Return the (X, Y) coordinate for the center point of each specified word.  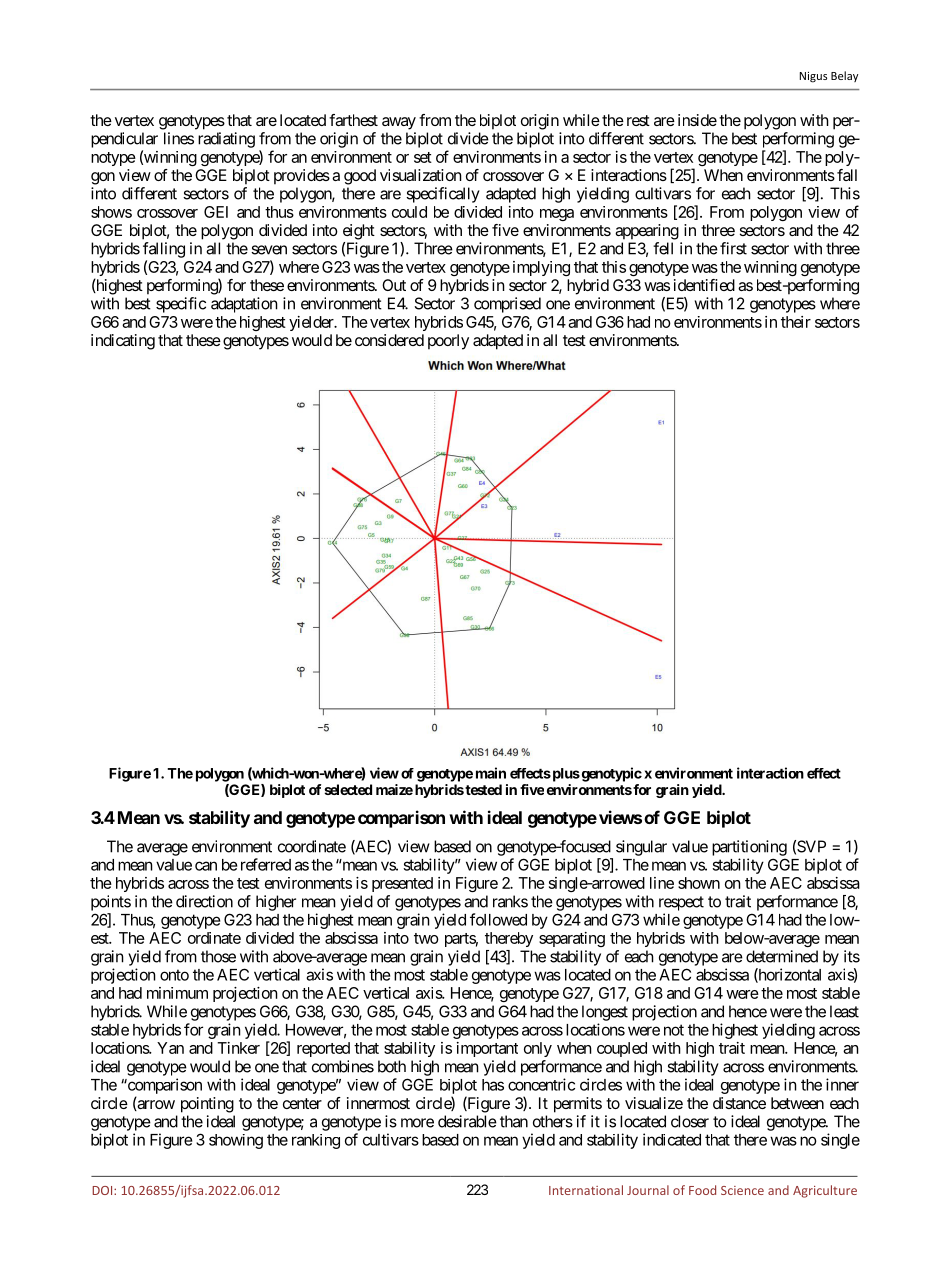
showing (236, 1141)
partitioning (749, 848)
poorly (448, 342)
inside (697, 120)
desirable (467, 1121)
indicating (123, 342)
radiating (226, 140)
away (399, 123)
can (206, 866)
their (796, 322)
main (491, 773)
